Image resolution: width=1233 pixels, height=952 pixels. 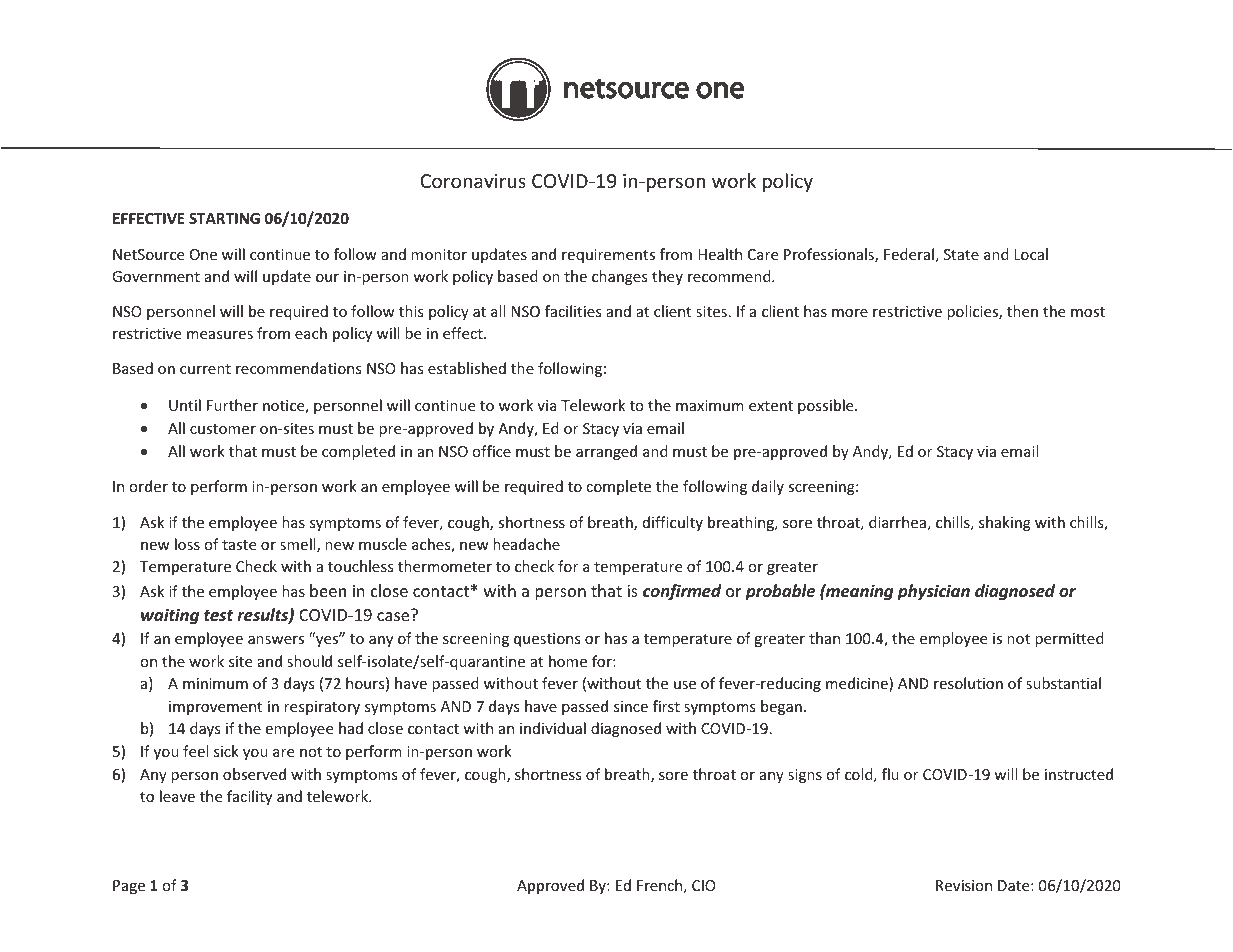 I want to click on STARTING, so click(x=224, y=218).
